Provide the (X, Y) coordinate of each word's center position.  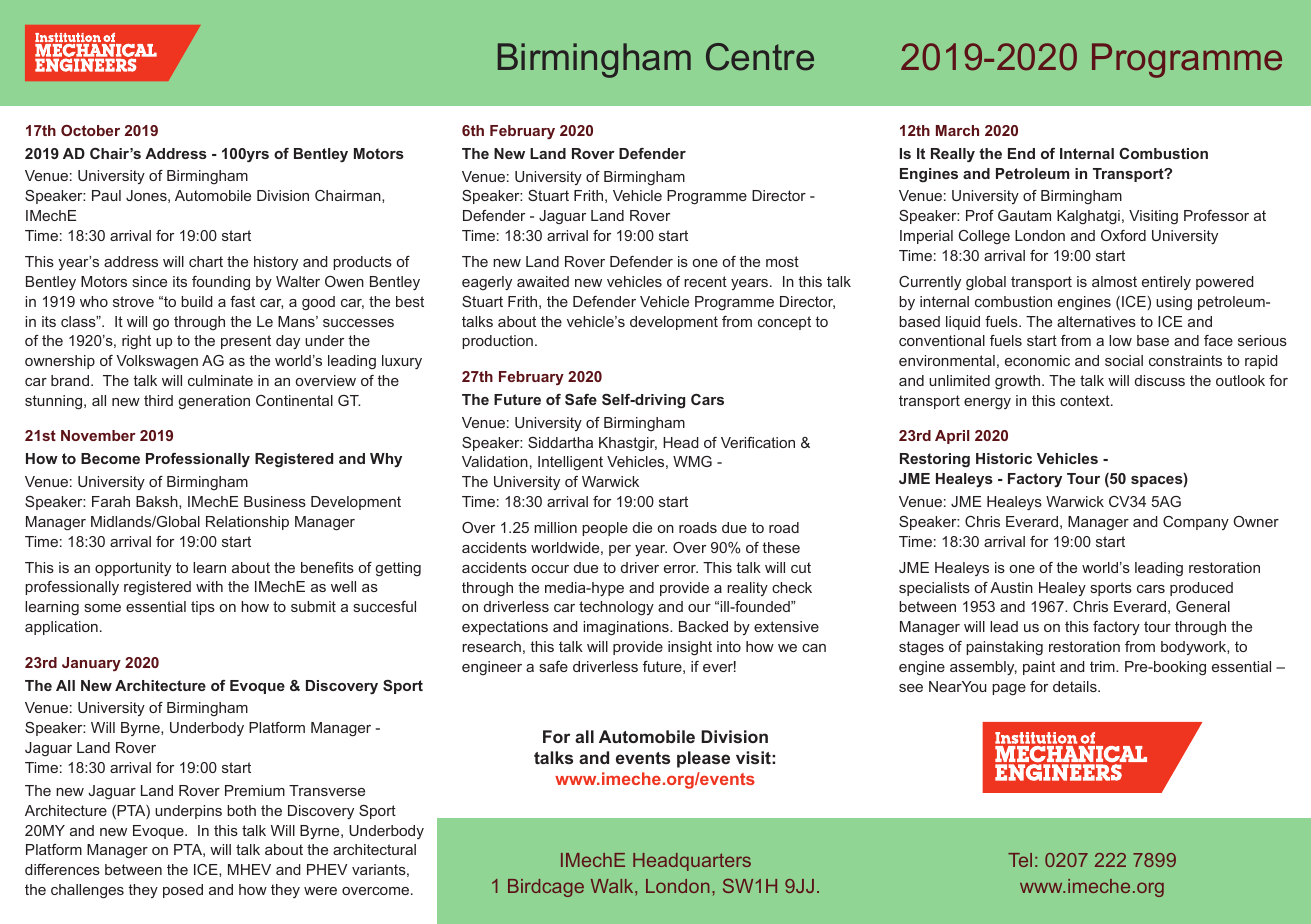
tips (203, 608)
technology (616, 608)
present (246, 342)
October (90, 130)
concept (784, 323)
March (957, 130)
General (1203, 606)
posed (183, 891)
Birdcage (546, 888)
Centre (760, 57)
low (1120, 340)
